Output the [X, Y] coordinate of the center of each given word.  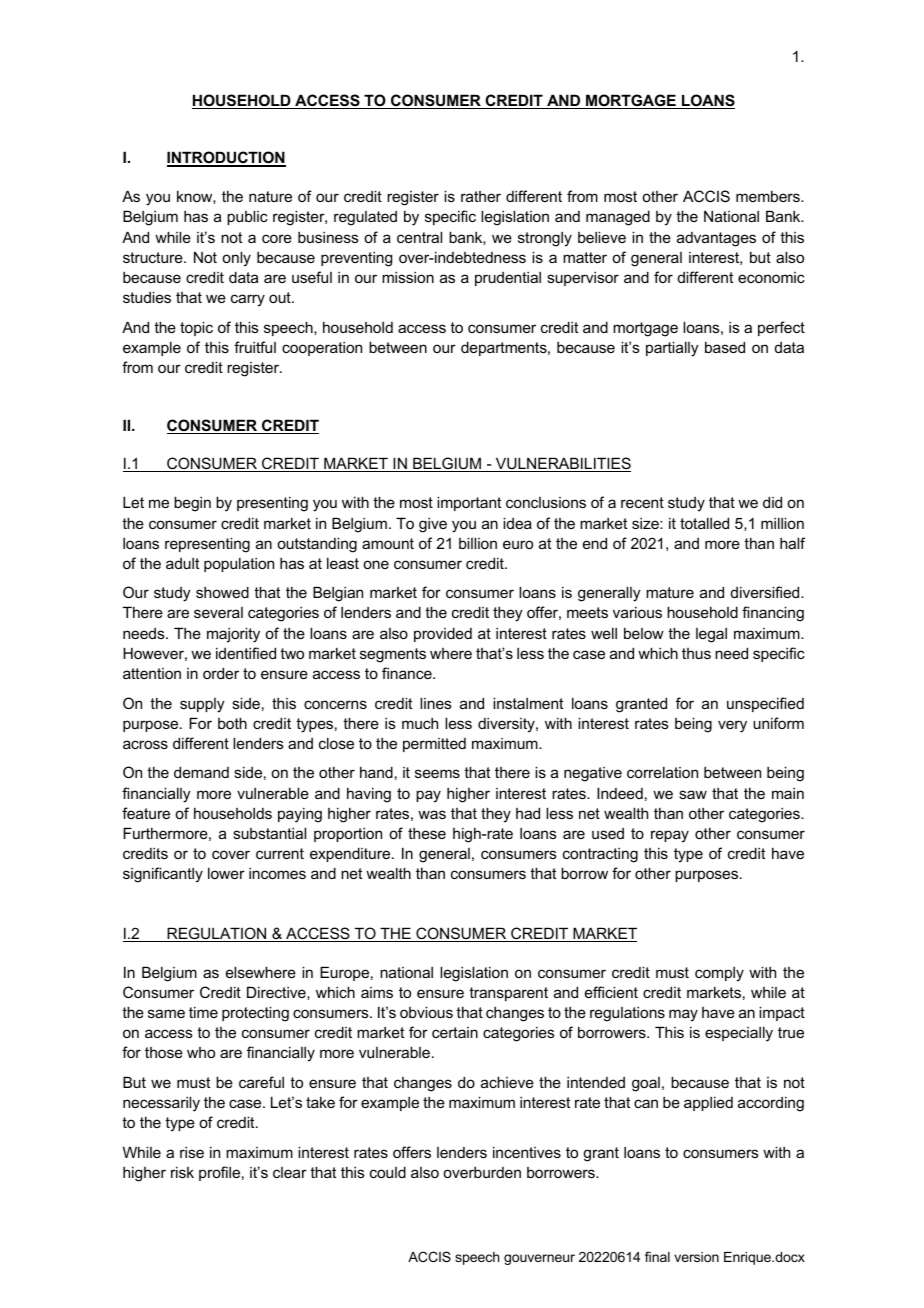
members [769, 196]
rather [481, 196]
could [388, 1172]
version [696, 1257]
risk [182, 1172]
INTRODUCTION [226, 158]
